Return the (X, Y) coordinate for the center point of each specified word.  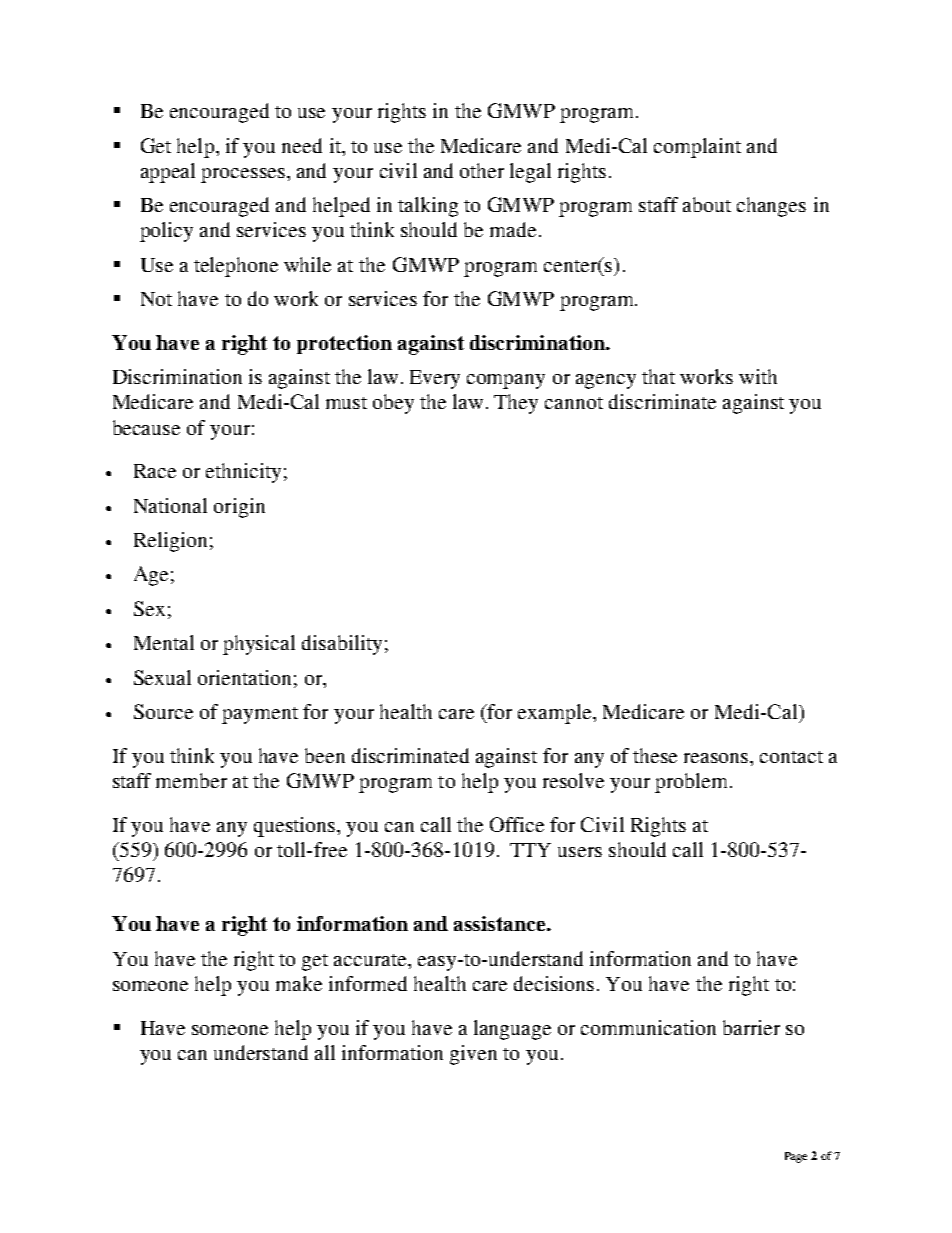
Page (796, 1157)
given (473, 1055)
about (707, 204)
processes (243, 175)
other (482, 170)
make (299, 983)
